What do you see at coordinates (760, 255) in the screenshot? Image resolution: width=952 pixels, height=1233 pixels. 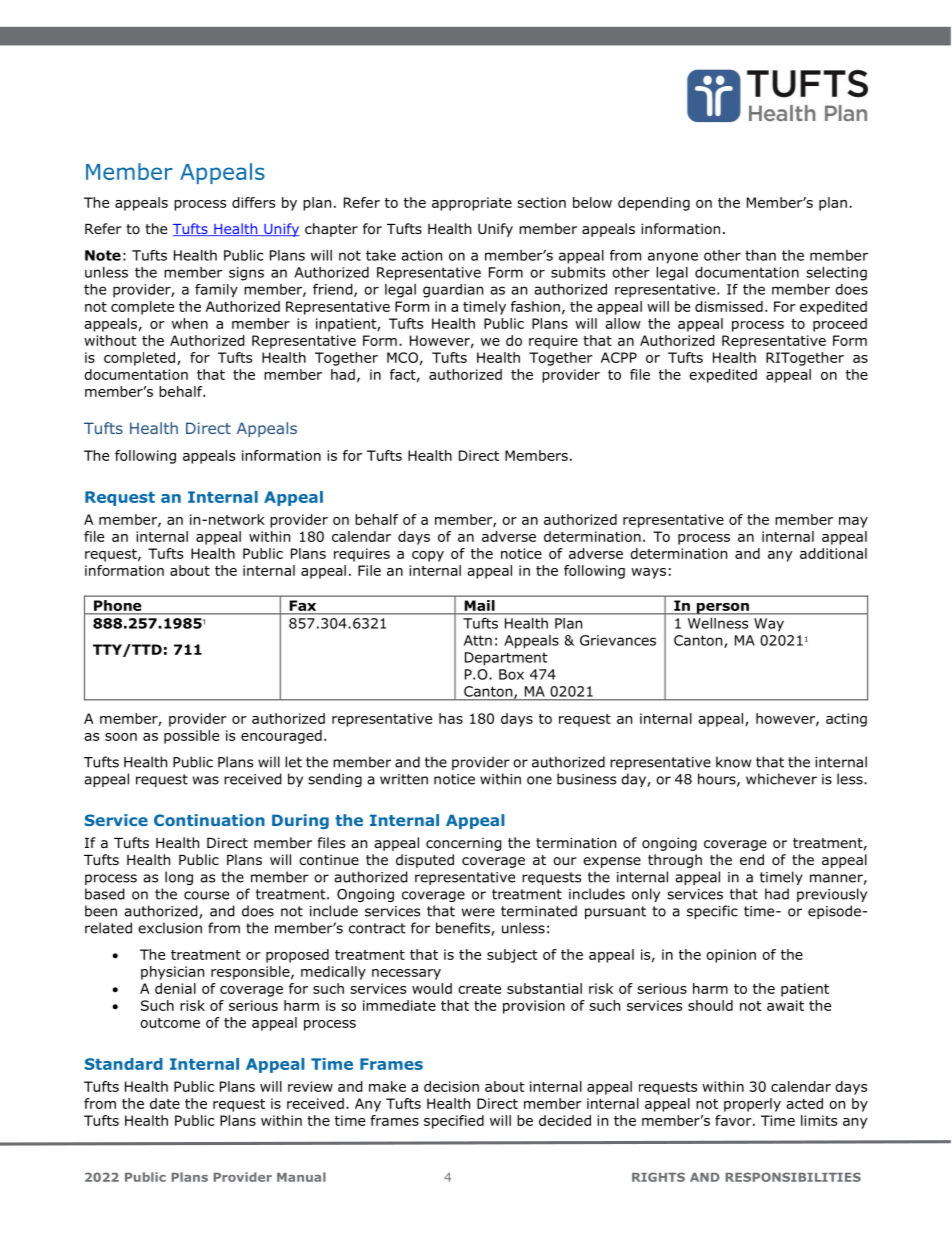 I see `than` at bounding box center [760, 255].
